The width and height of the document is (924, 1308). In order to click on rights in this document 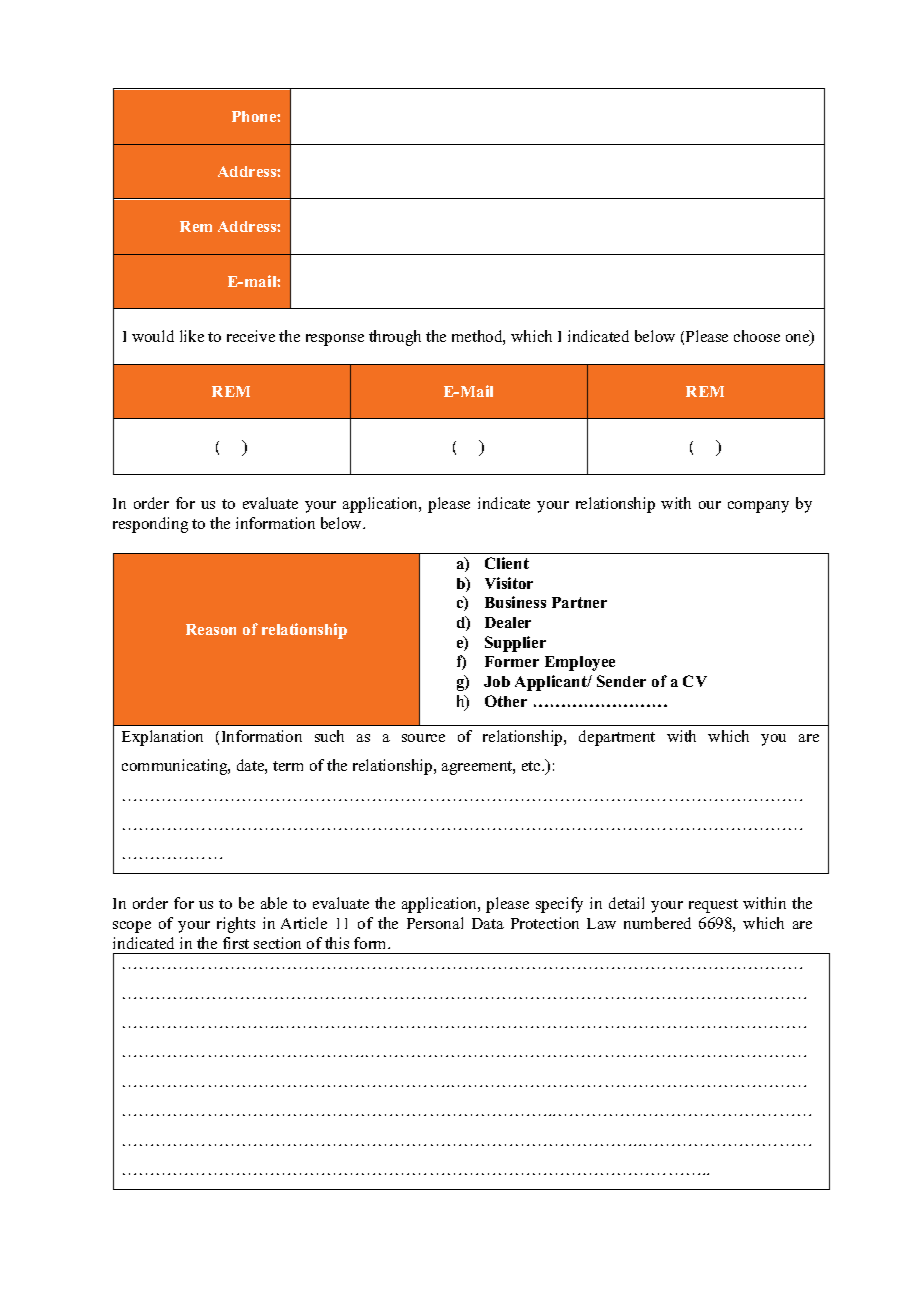, I will do `click(236, 925)`.
